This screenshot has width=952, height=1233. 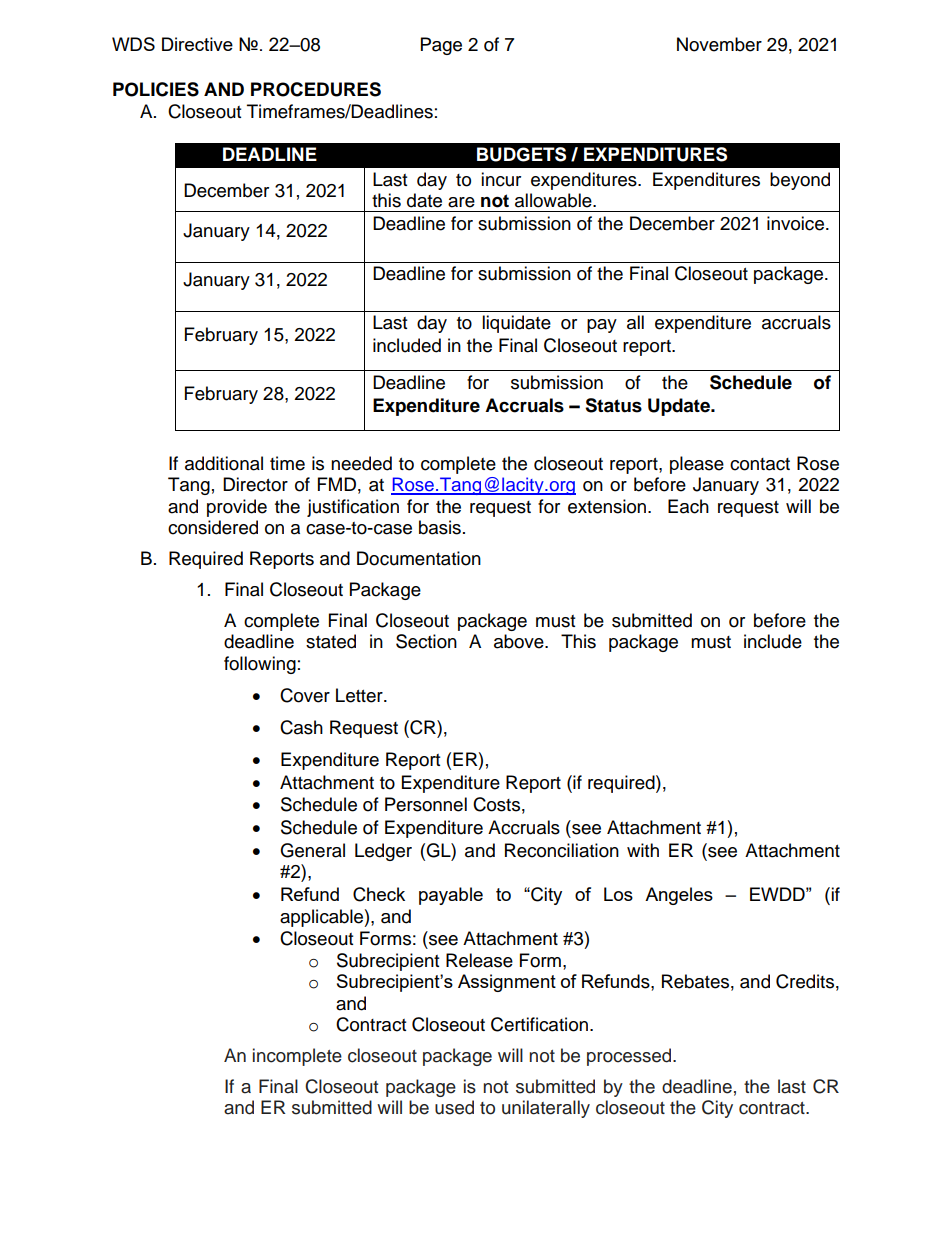 What do you see at coordinates (719, 44) in the screenshot?
I see `November` at bounding box center [719, 44].
